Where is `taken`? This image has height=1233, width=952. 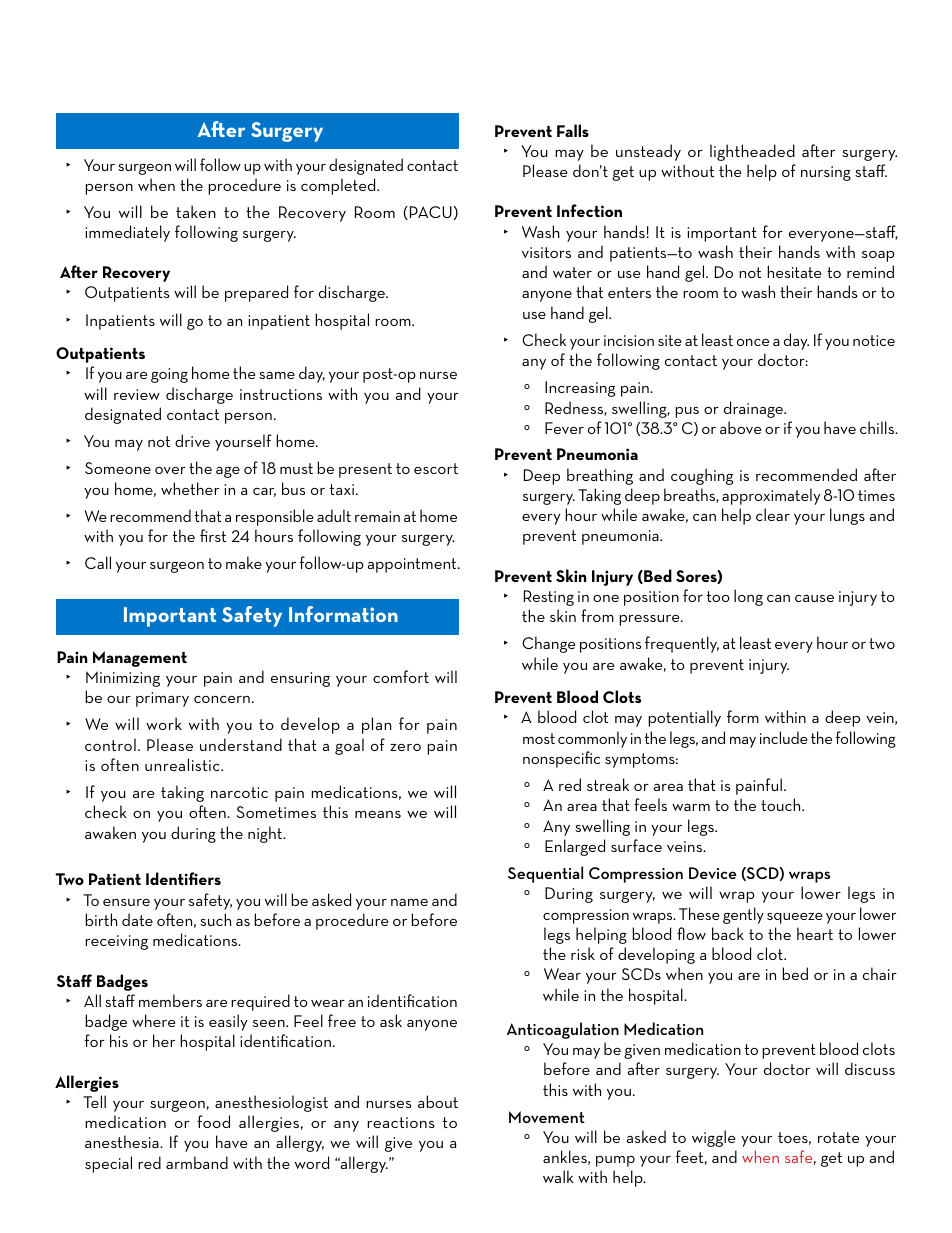
taken is located at coordinates (196, 211).
